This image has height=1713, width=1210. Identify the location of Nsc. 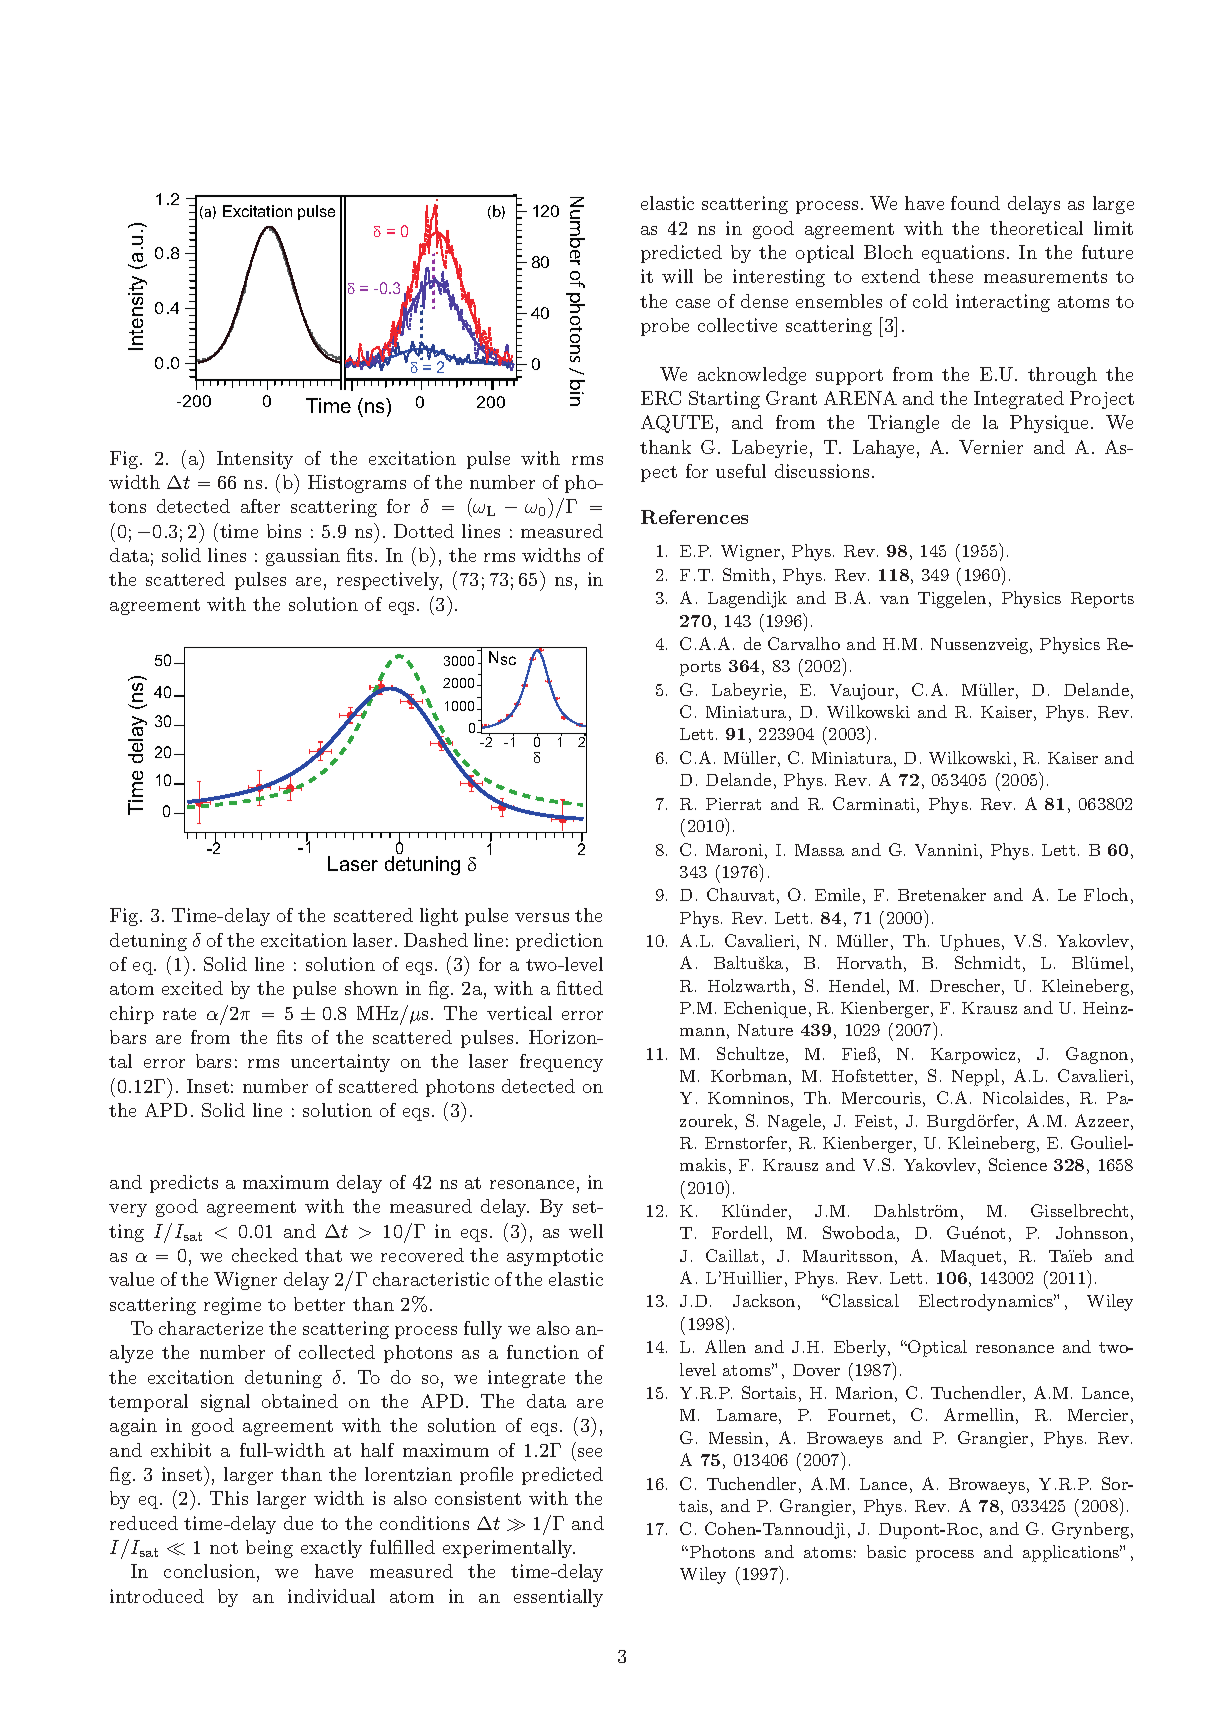
(502, 658).
